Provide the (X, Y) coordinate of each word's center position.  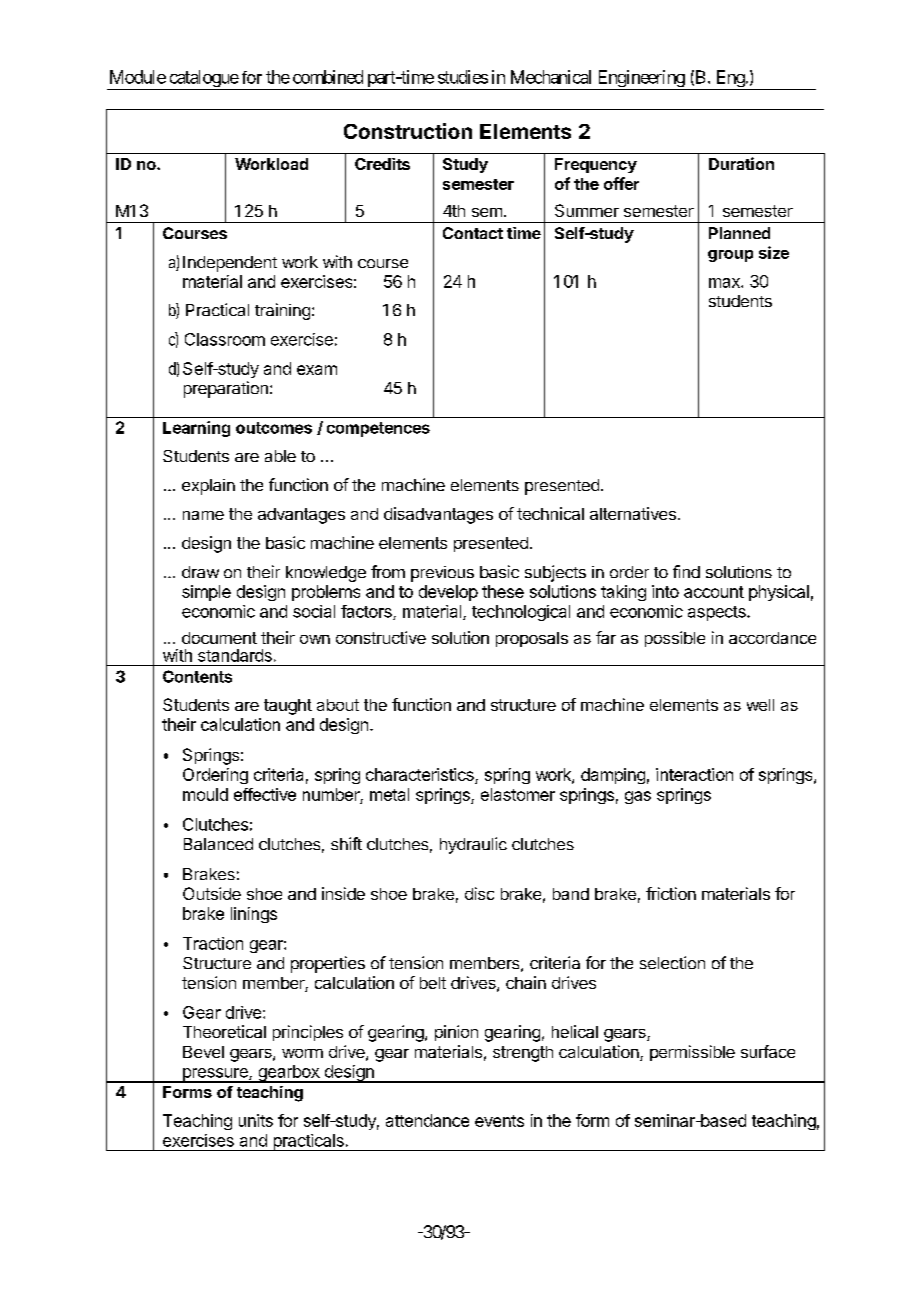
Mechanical (551, 77)
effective (265, 794)
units (256, 1120)
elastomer (518, 794)
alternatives (633, 513)
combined (328, 77)
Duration (741, 163)
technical (550, 513)
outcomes (274, 428)
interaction (694, 774)
